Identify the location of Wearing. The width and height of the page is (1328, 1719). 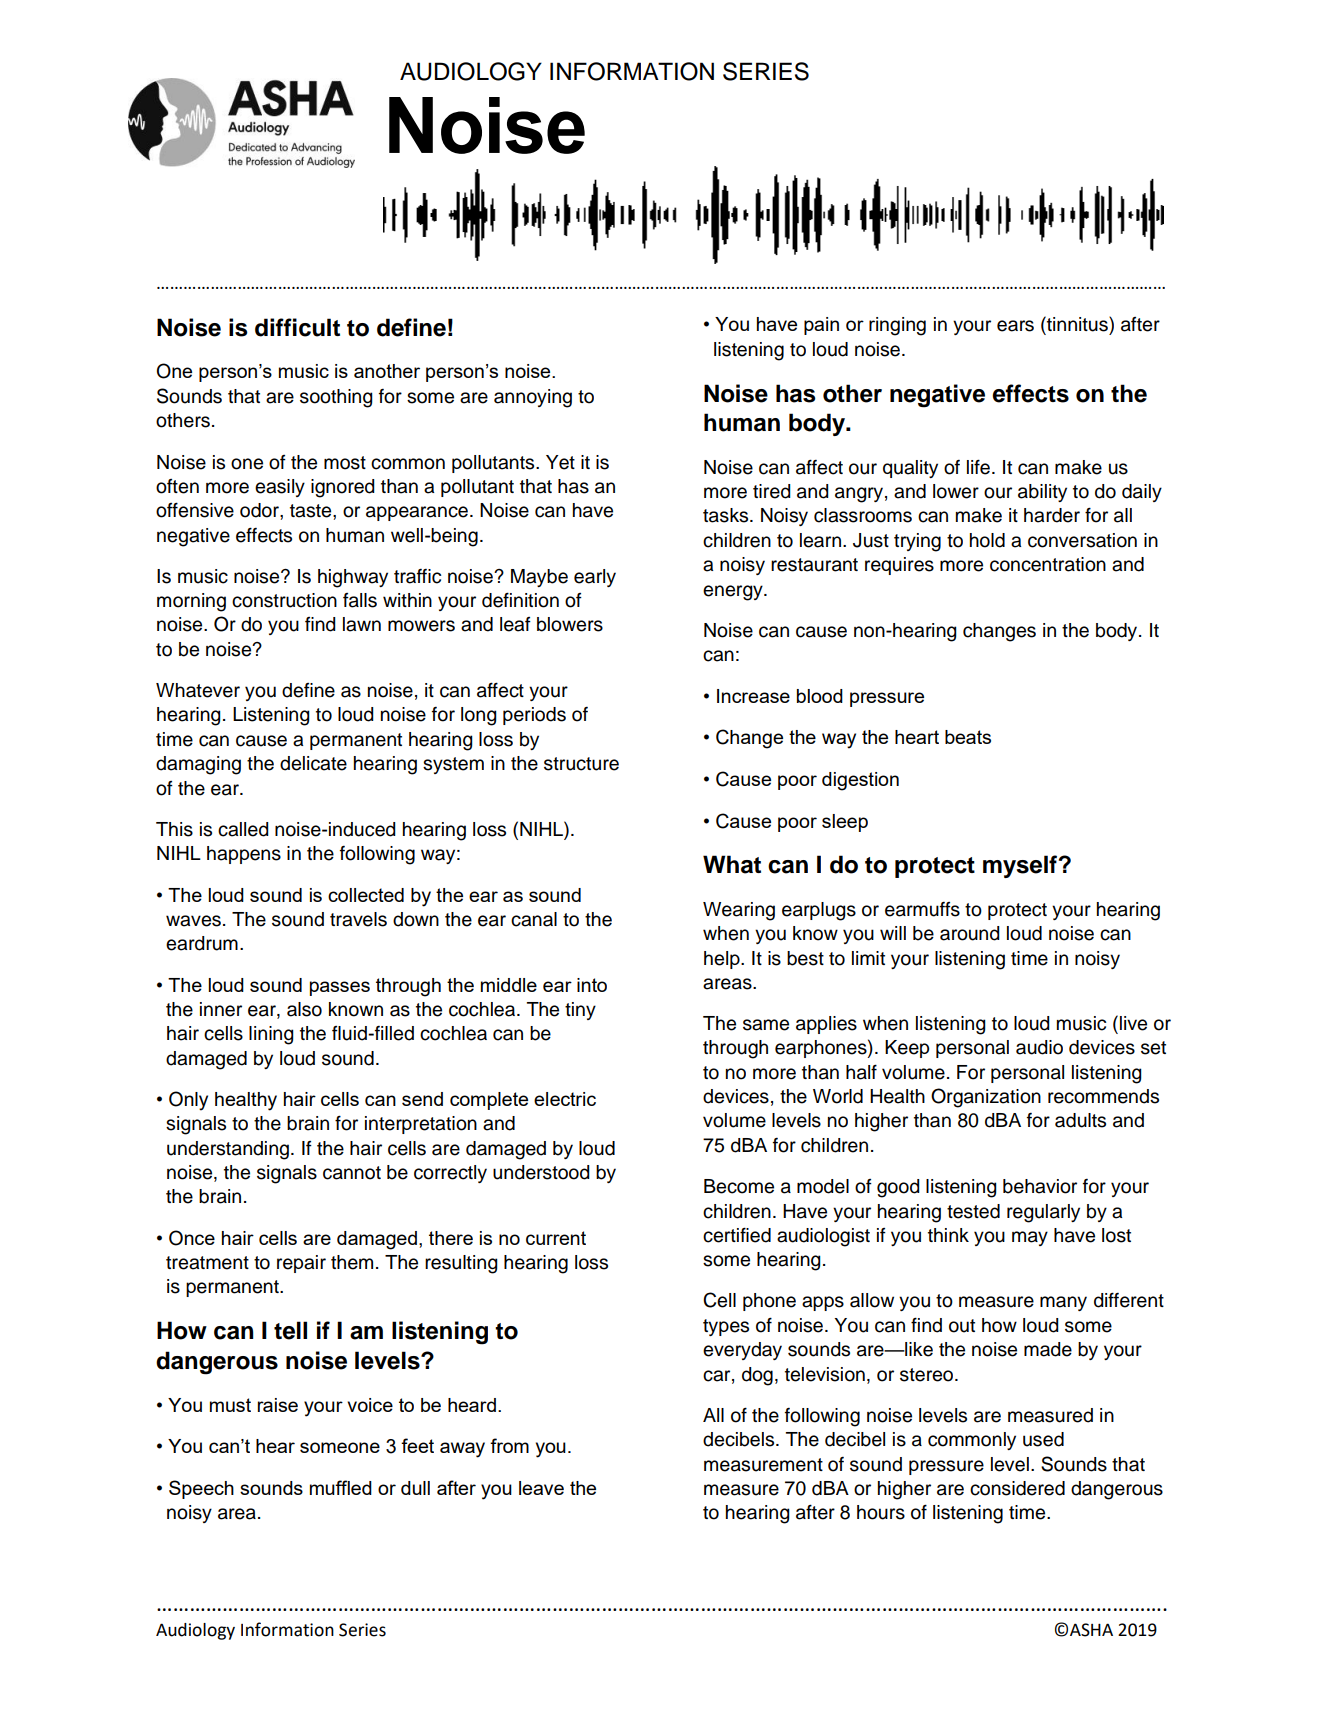
(739, 911).
